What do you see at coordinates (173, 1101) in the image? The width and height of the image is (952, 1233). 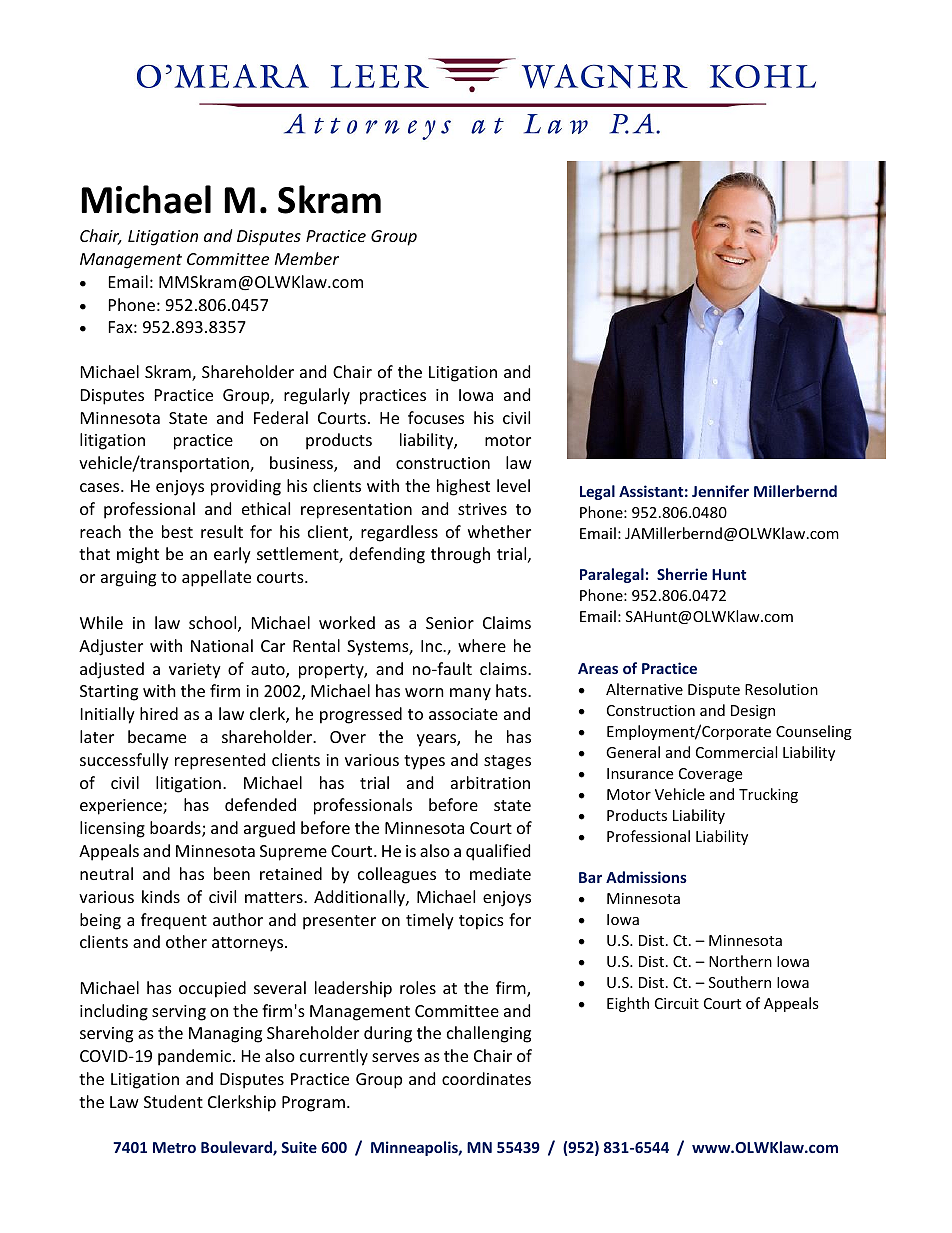 I see `Student` at bounding box center [173, 1101].
